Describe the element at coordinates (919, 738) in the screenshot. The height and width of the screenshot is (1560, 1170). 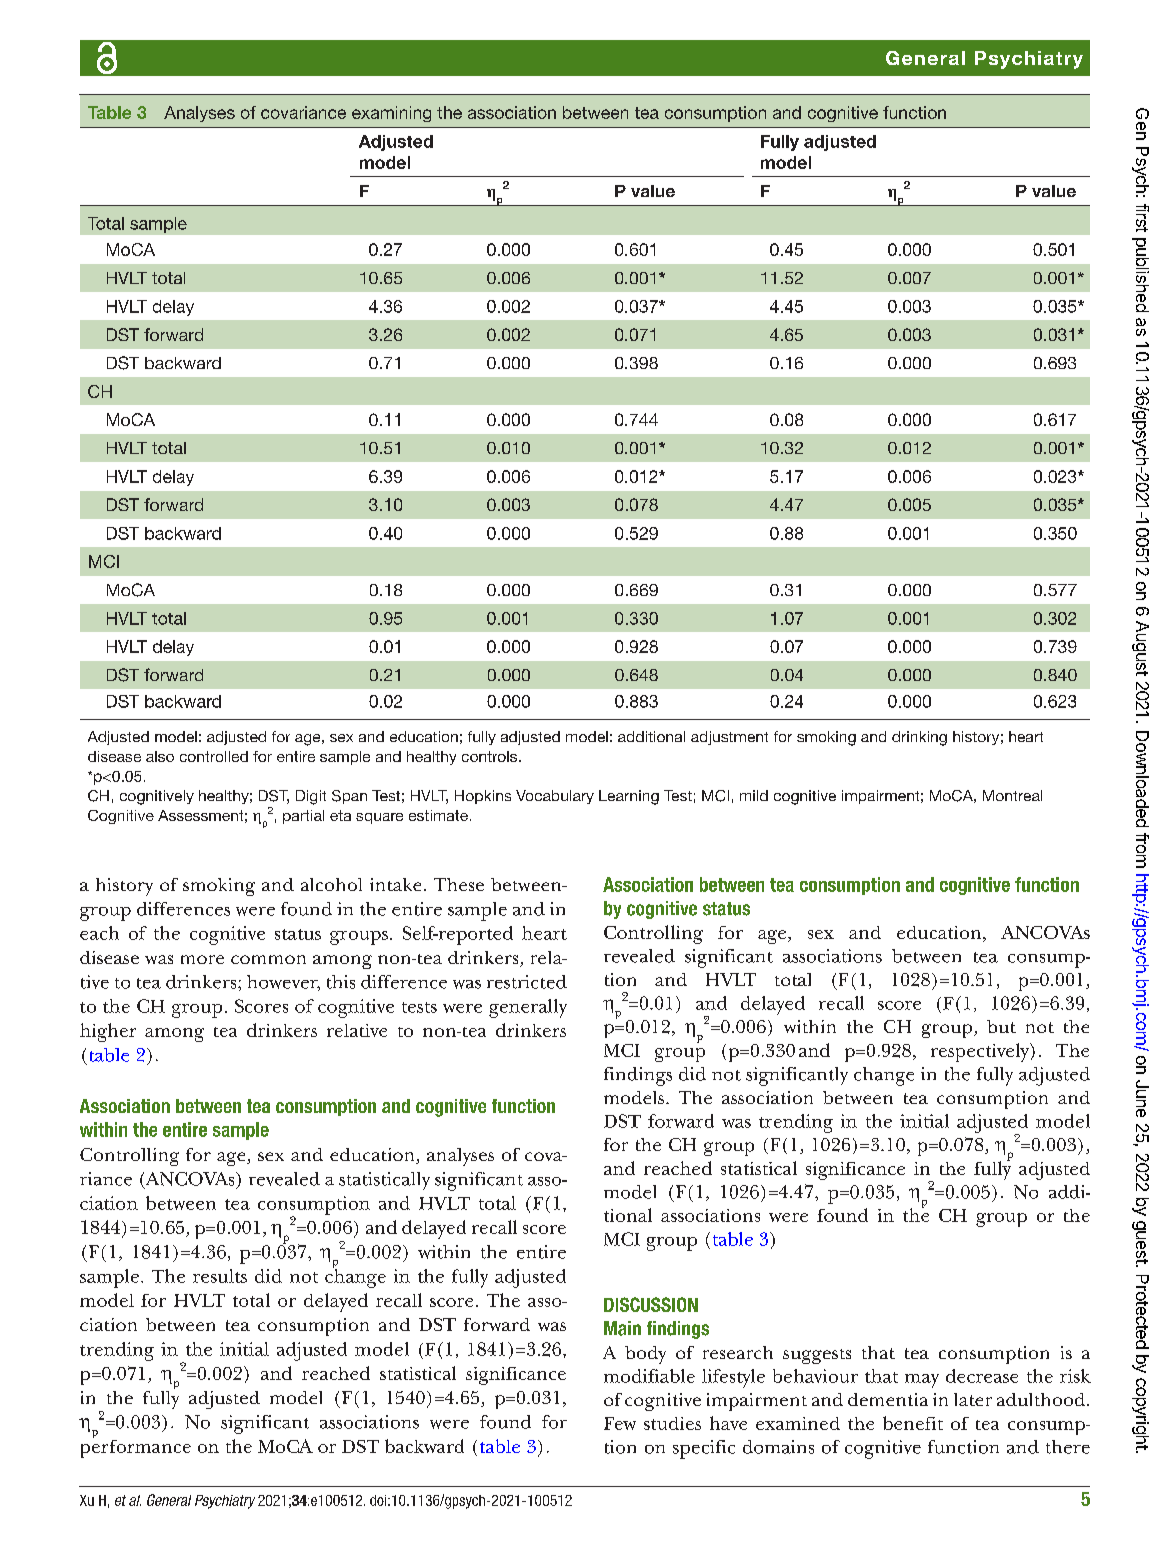
I see `drinking` at that location.
